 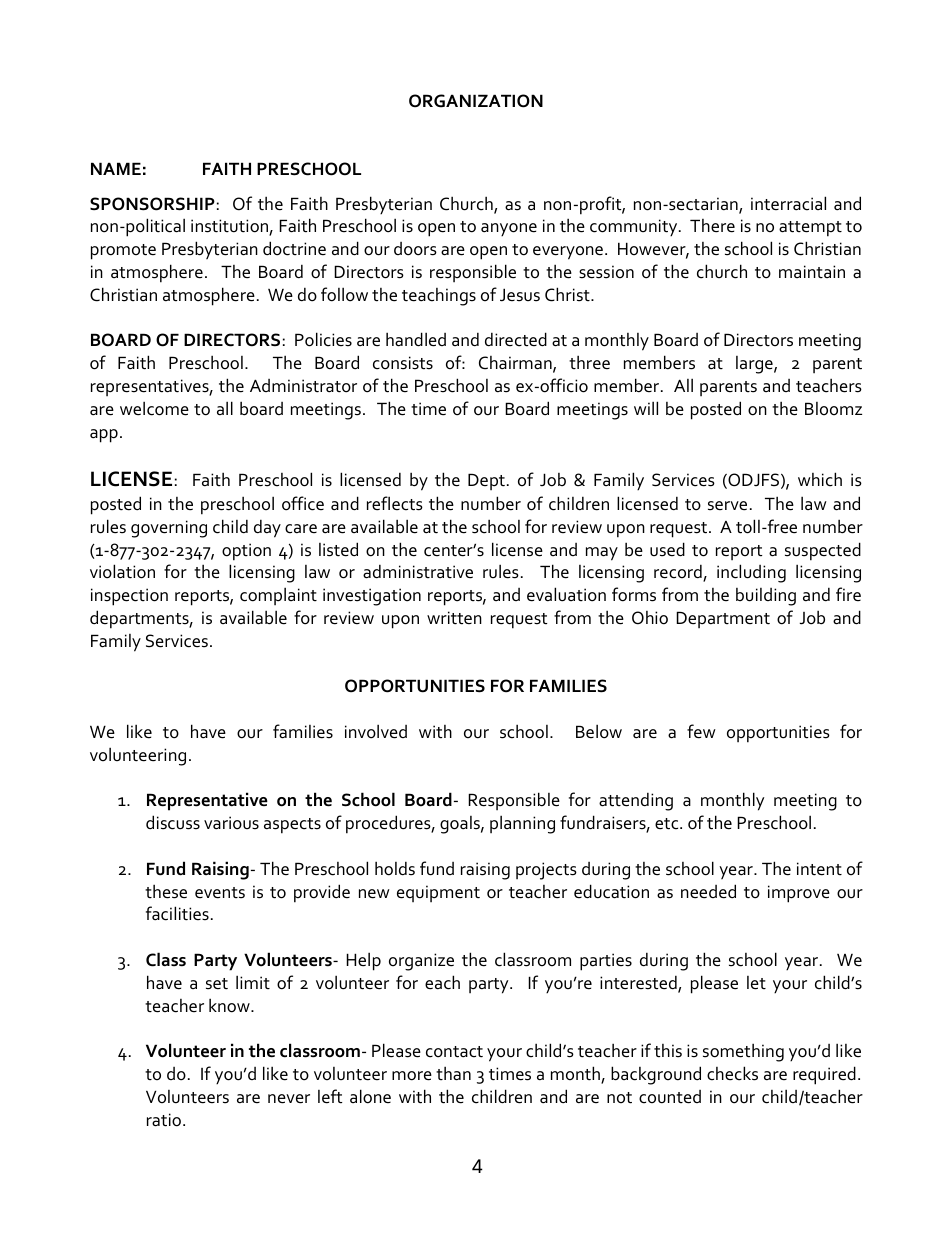 I want to click on NAME, so click(x=116, y=168).
